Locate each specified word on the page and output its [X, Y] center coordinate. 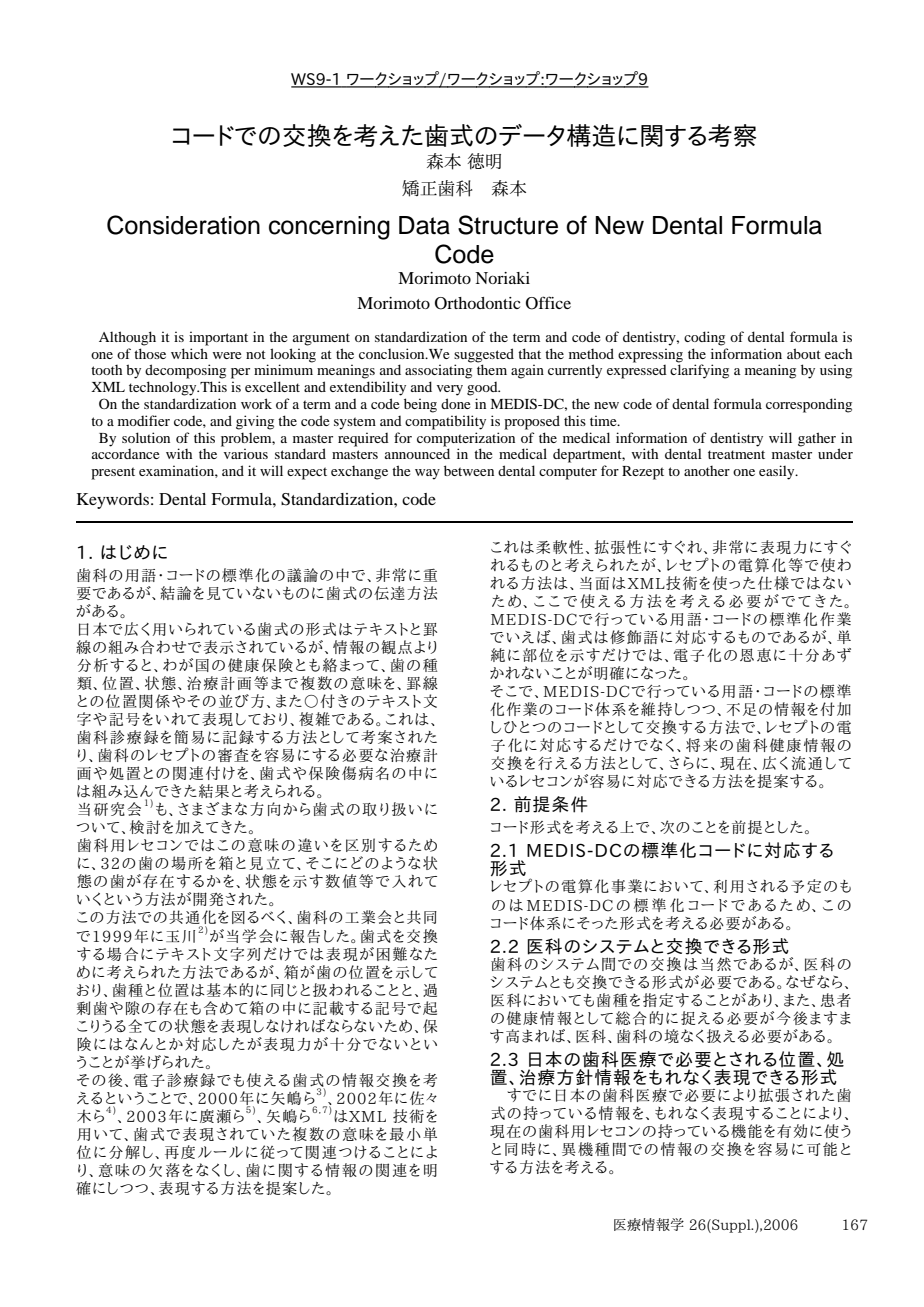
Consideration [183, 225]
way [427, 474]
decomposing [185, 371]
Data [424, 225]
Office [548, 303]
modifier [144, 420]
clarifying [699, 371]
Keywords [113, 501]
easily [778, 472]
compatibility [445, 422]
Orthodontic [478, 303]
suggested [484, 356]
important [218, 338]
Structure [508, 225]
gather [817, 439]
